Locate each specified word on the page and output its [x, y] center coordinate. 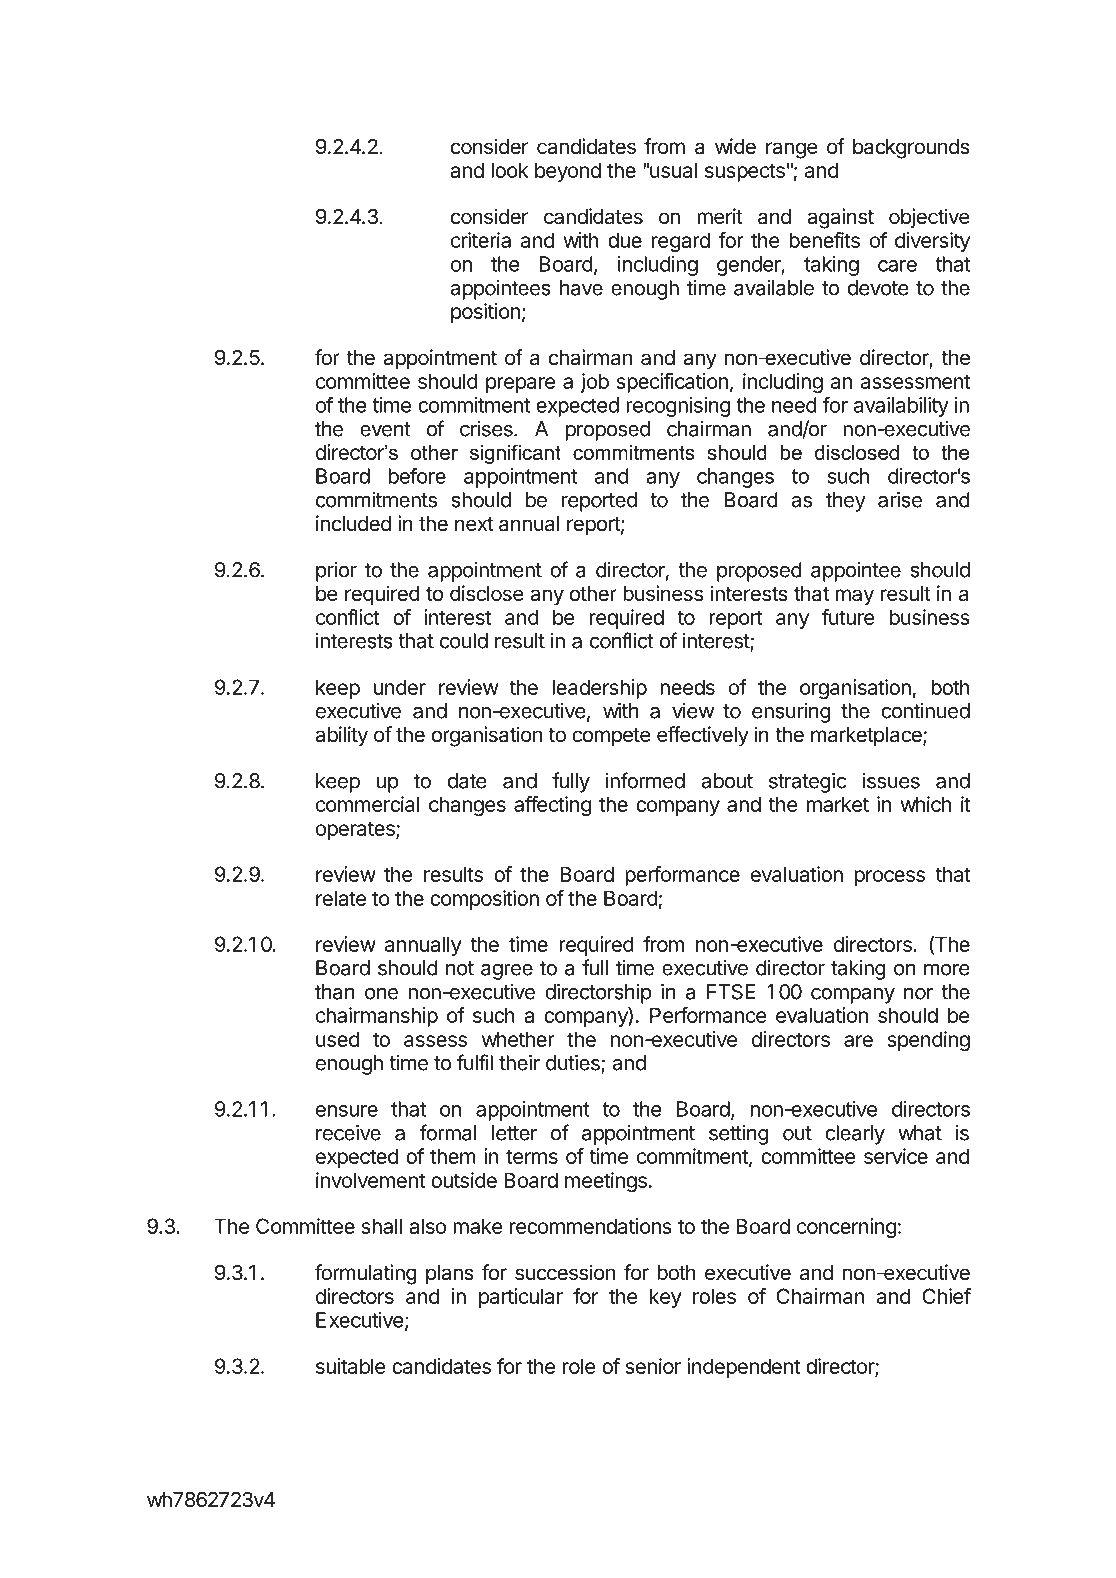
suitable [351, 1366]
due [625, 240]
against [840, 218]
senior [653, 1366]
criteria [481, 240]
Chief [946, 1296]
